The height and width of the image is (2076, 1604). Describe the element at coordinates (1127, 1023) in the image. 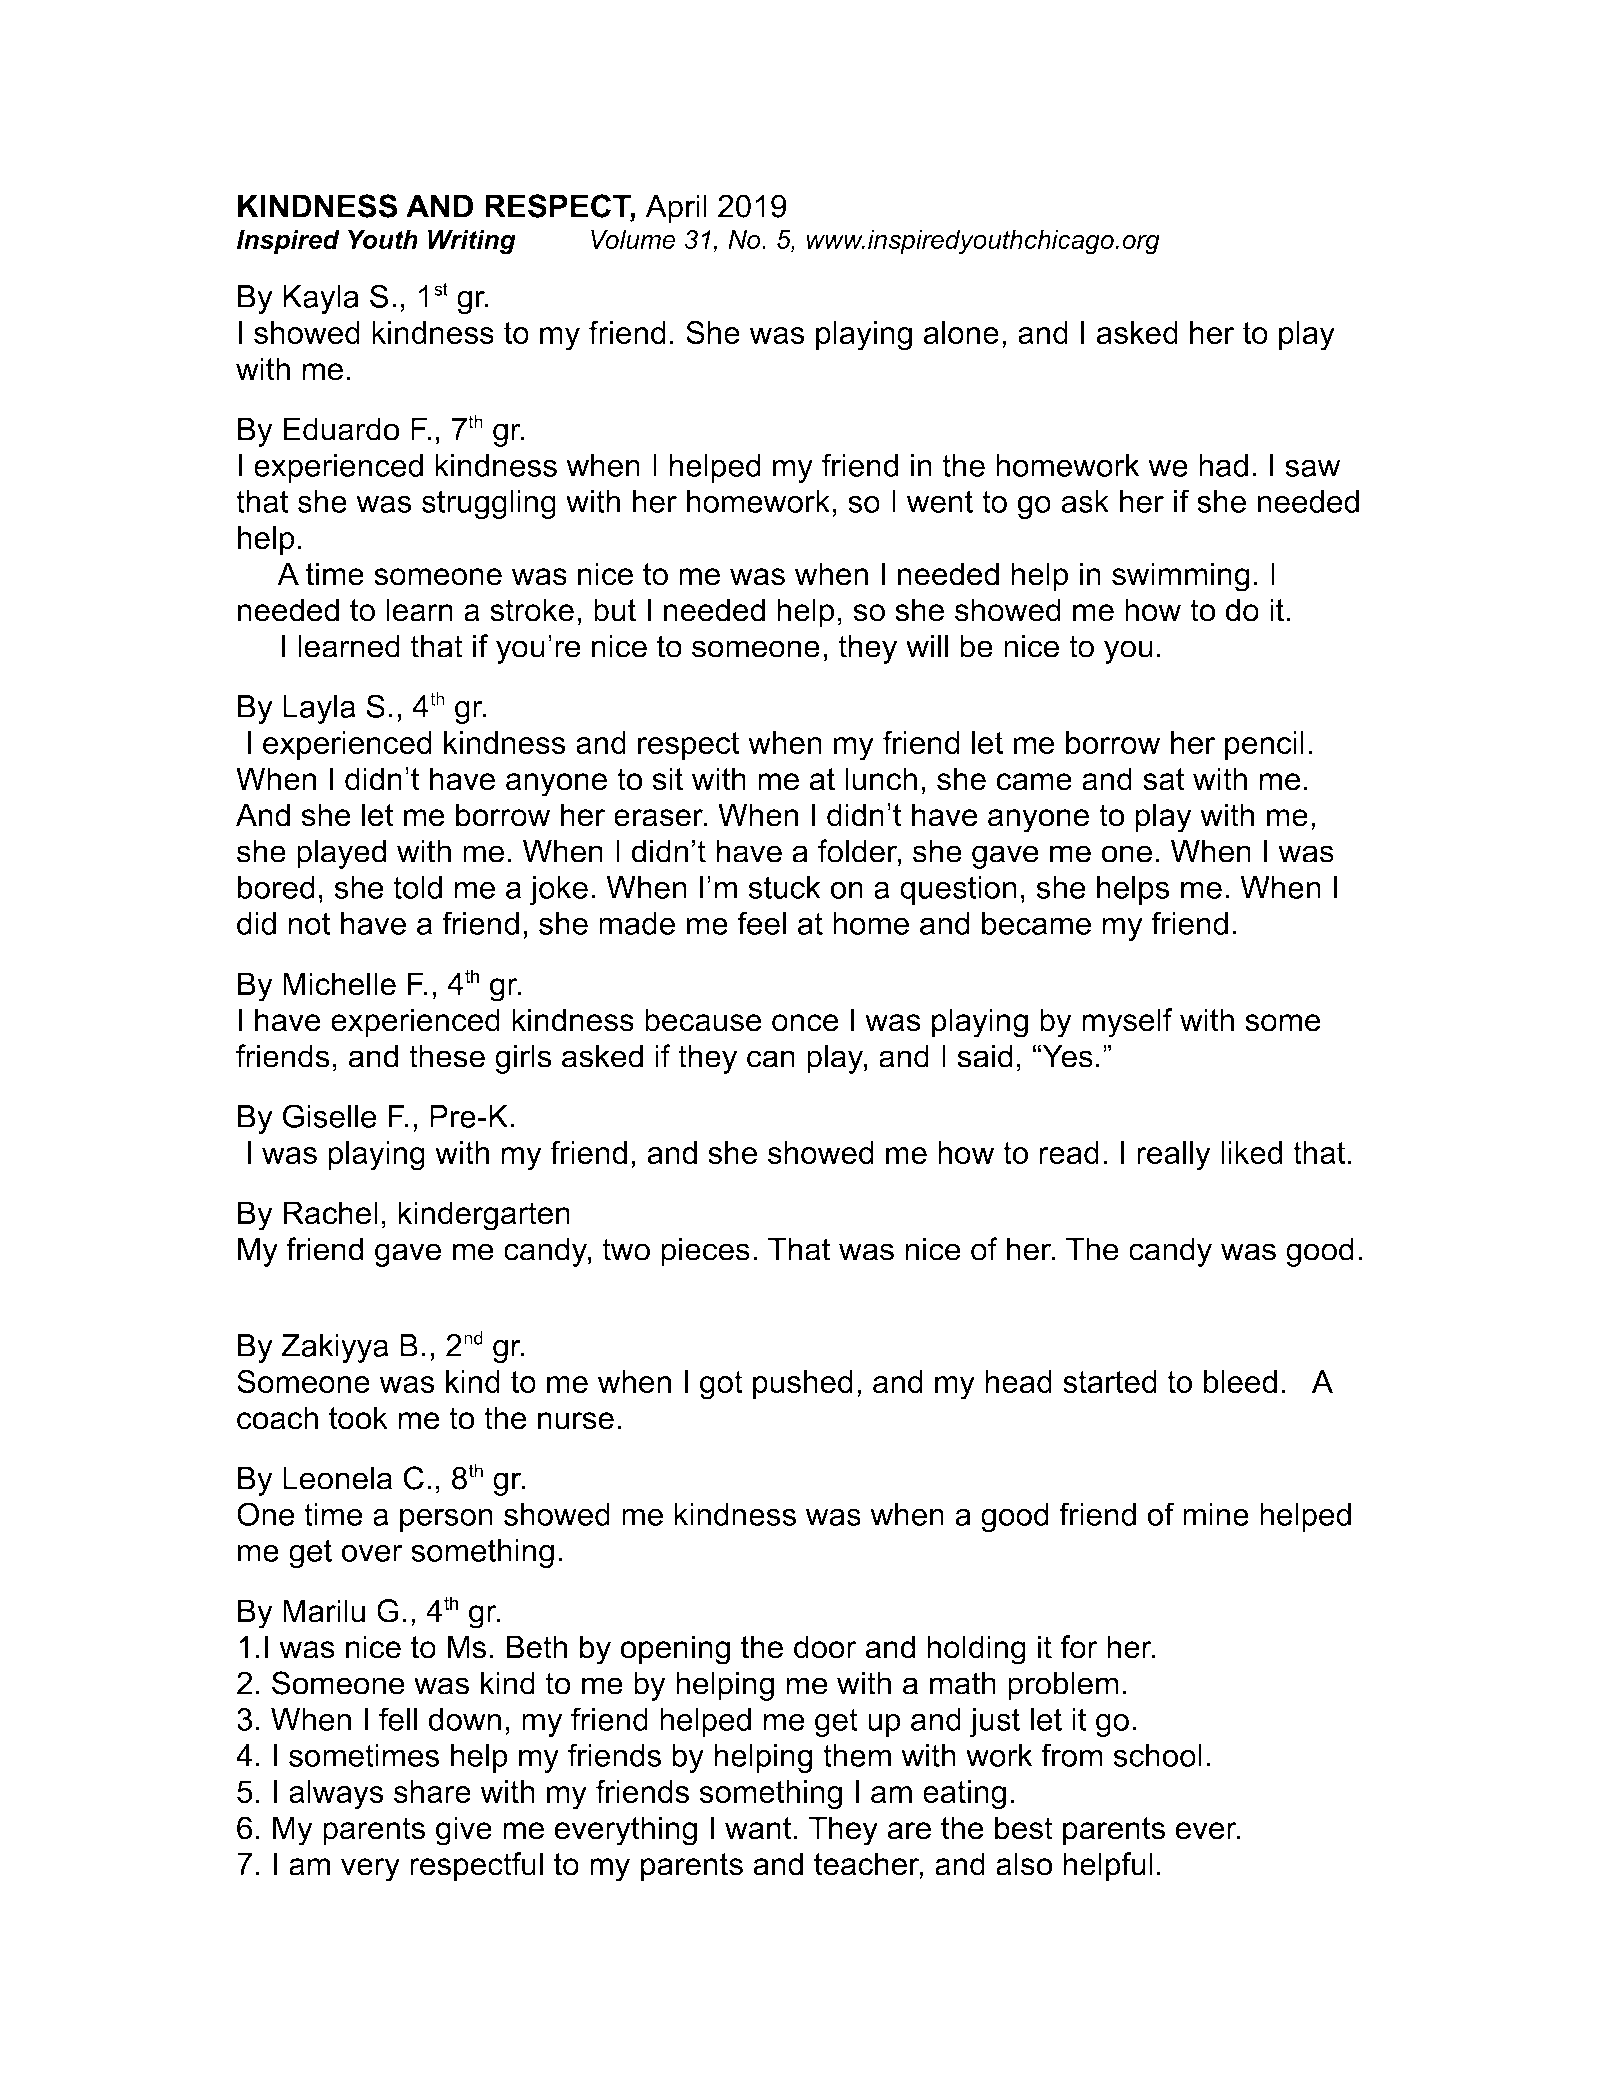

I see `myself` at that location.
